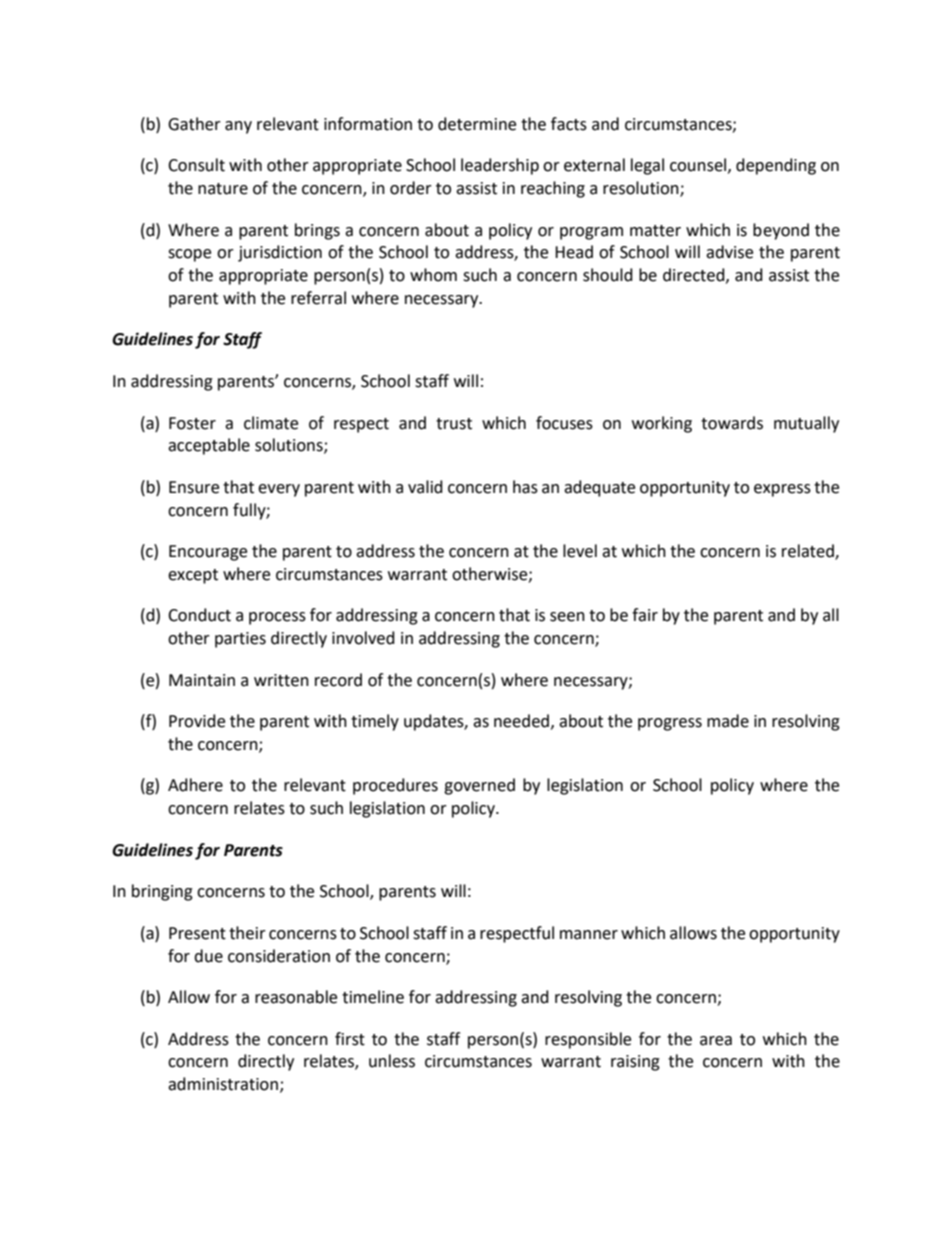 The height and width of the screenshot is (1233, 952). What do you see at coordinates (454, 424) in the screenshot?
I see `trust` at bounding box center [454, 424].
